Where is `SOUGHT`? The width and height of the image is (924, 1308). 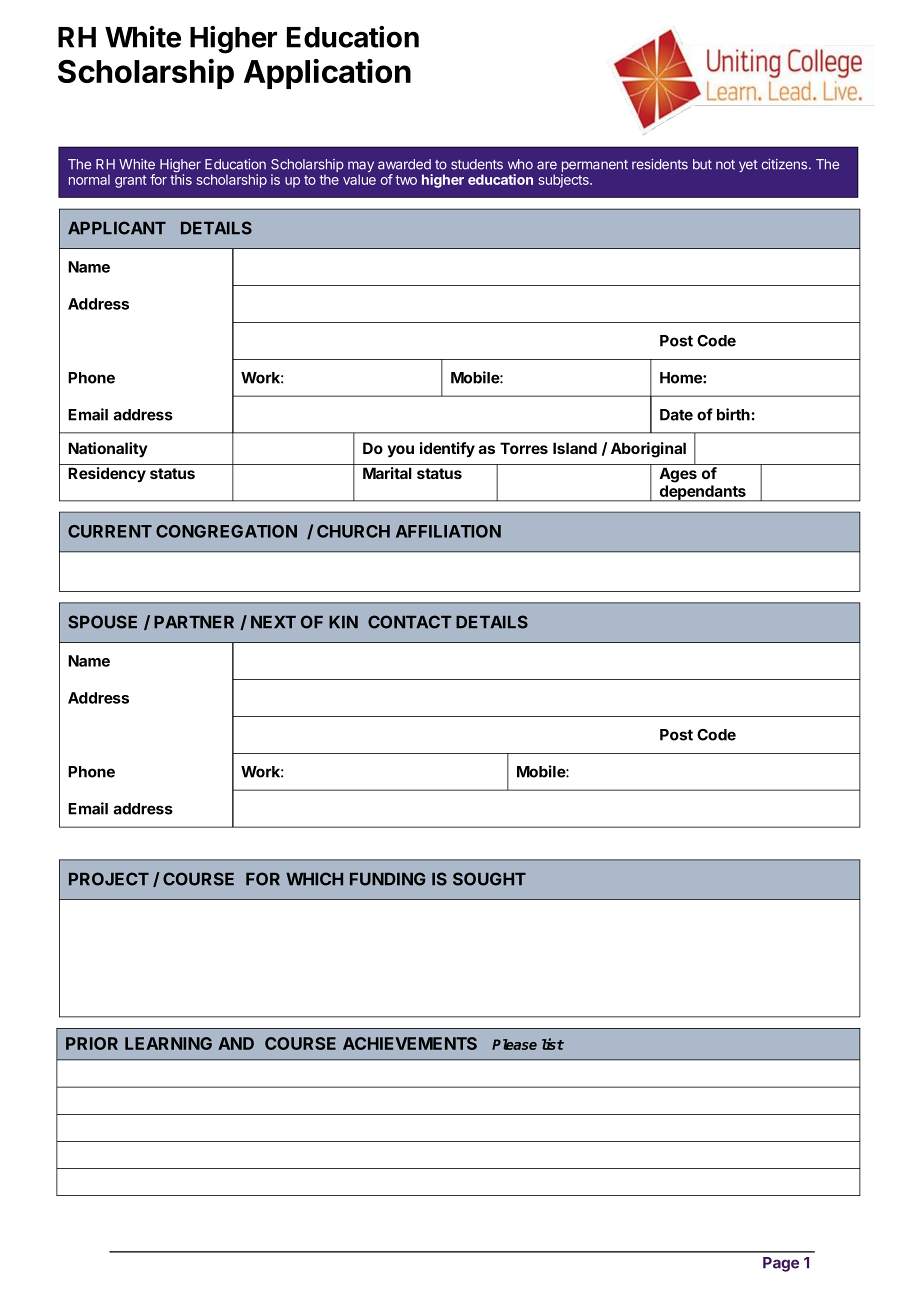 SOUGHT is located at coordinates (489, 879).
